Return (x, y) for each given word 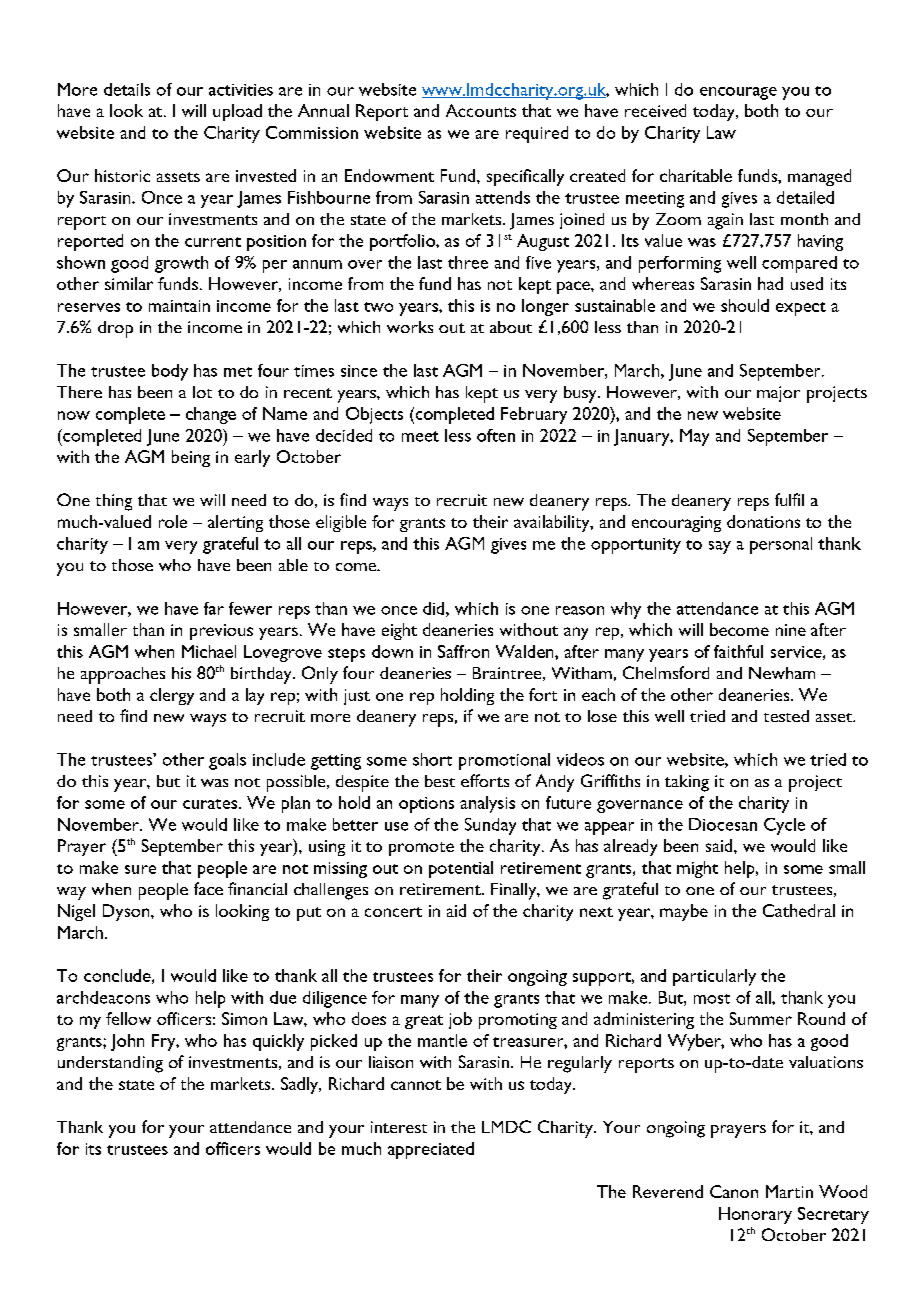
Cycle (784, 826)
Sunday (490, 826)
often (496, 435)
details (127, 89)
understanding (110, 1064)
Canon (734, 1191)
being (191, 458)
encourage (738, 93)
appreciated (431, 1150)
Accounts (481, 110)
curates (210, 804)
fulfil (789, 499)
